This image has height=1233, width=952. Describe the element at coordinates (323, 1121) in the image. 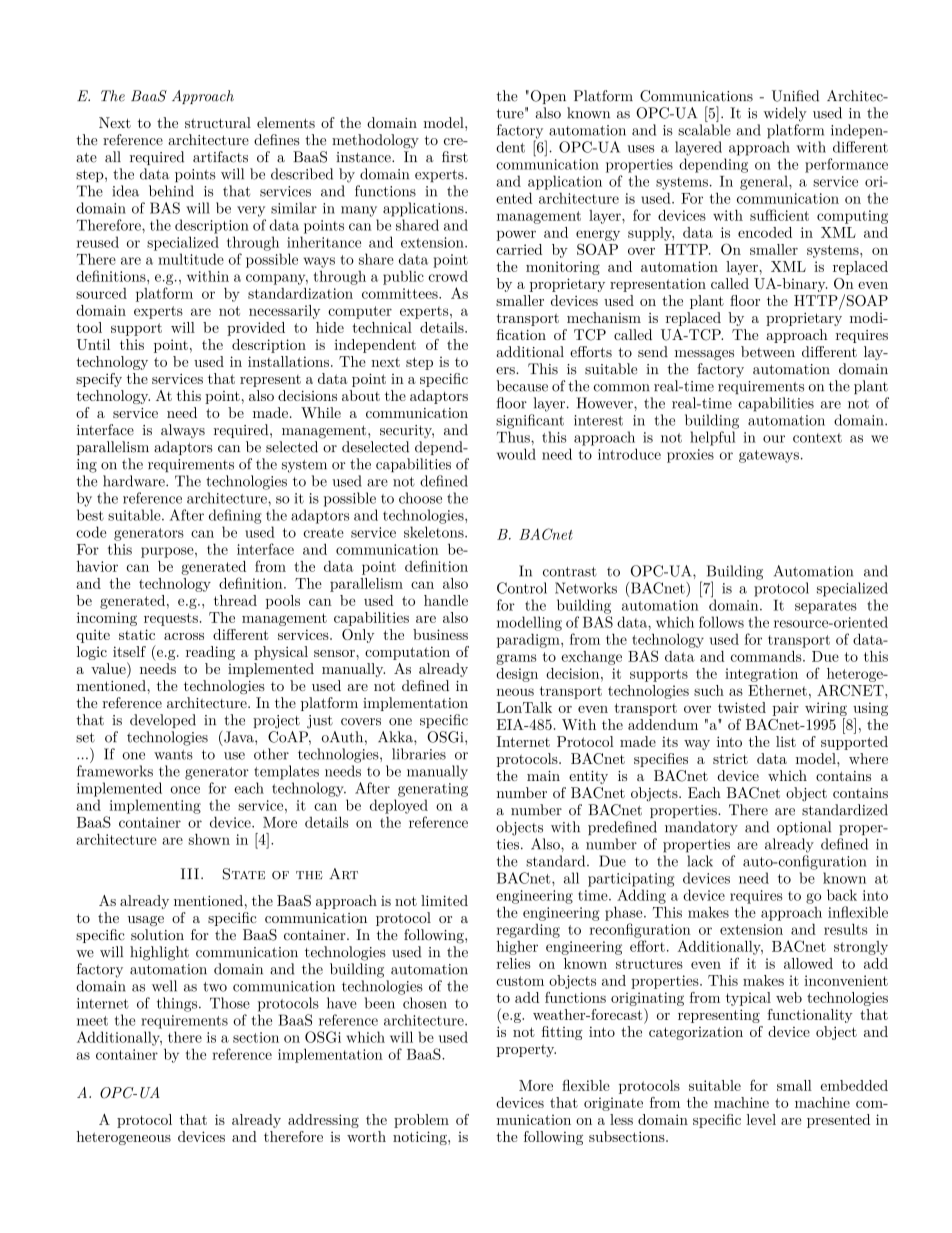

I see `addressing` at that location.
